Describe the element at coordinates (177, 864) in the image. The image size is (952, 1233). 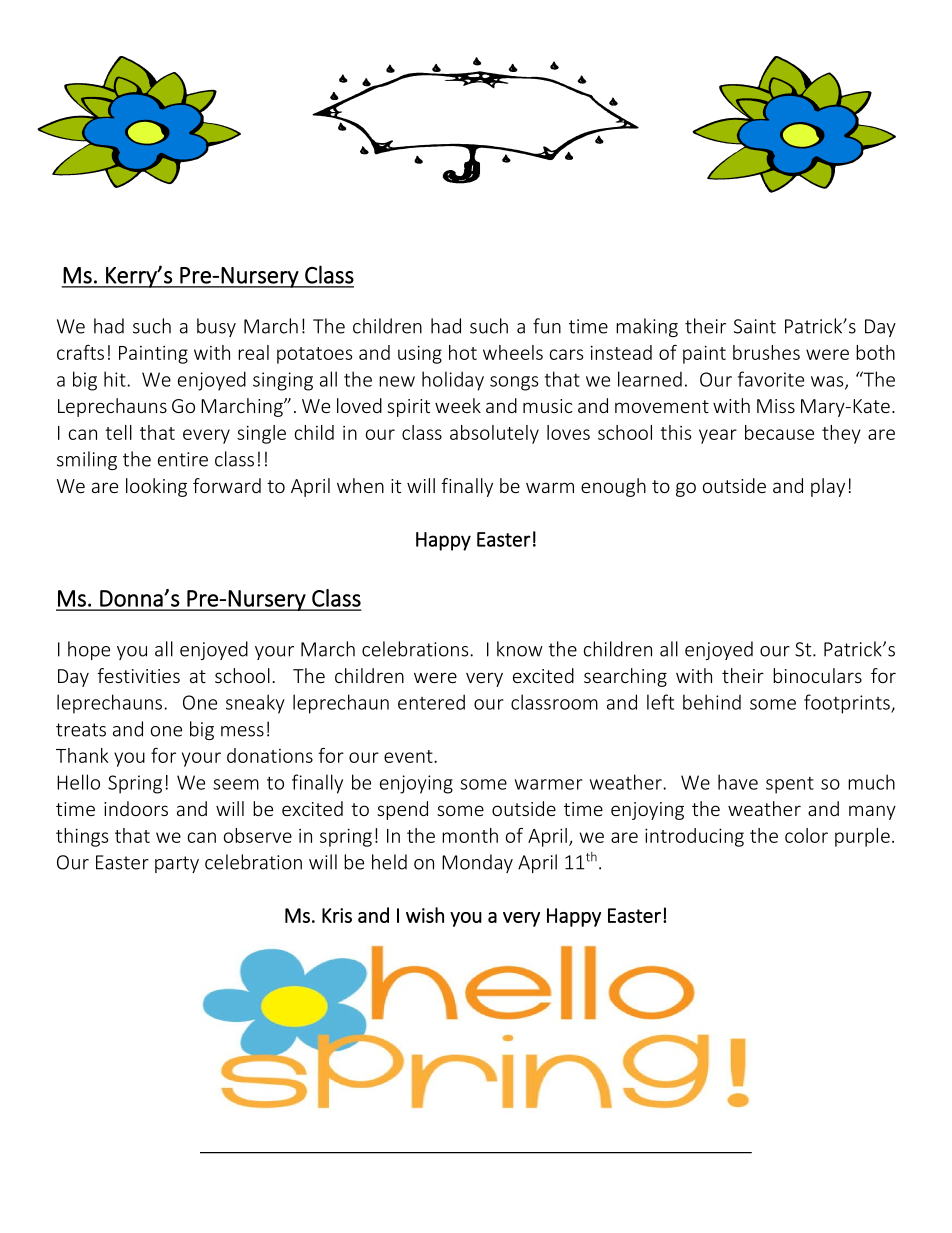
I see `party` at that location.
